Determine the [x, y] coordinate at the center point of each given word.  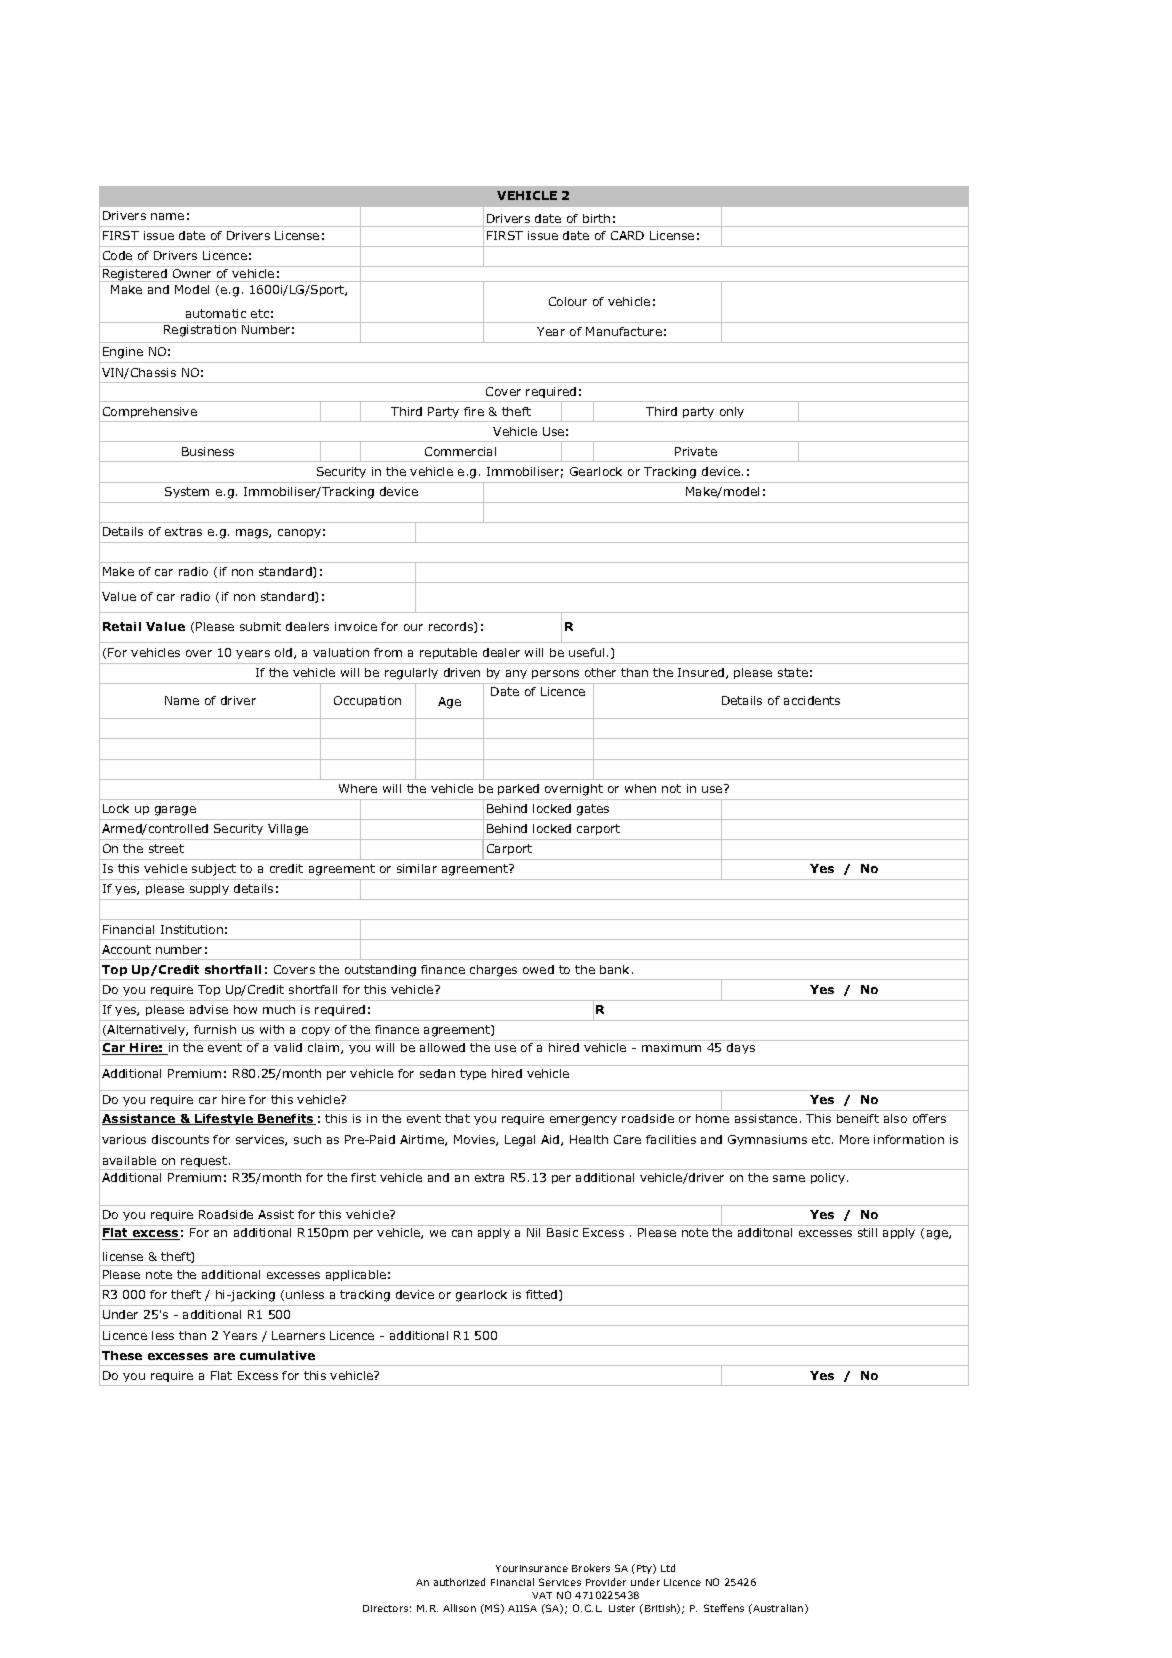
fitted [543, 1295]
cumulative [277, 1355]
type [473, 1074]
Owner [192, 273]
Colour [568, 301]
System [187, 492]
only [732, 412]
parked [518, 789]
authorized [459, 1582]
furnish [215, 1029]
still [867, 1232]
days [741, 1048]
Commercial [460, 451]
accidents [812, 700]
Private [696, 451]
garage [175, 811]
